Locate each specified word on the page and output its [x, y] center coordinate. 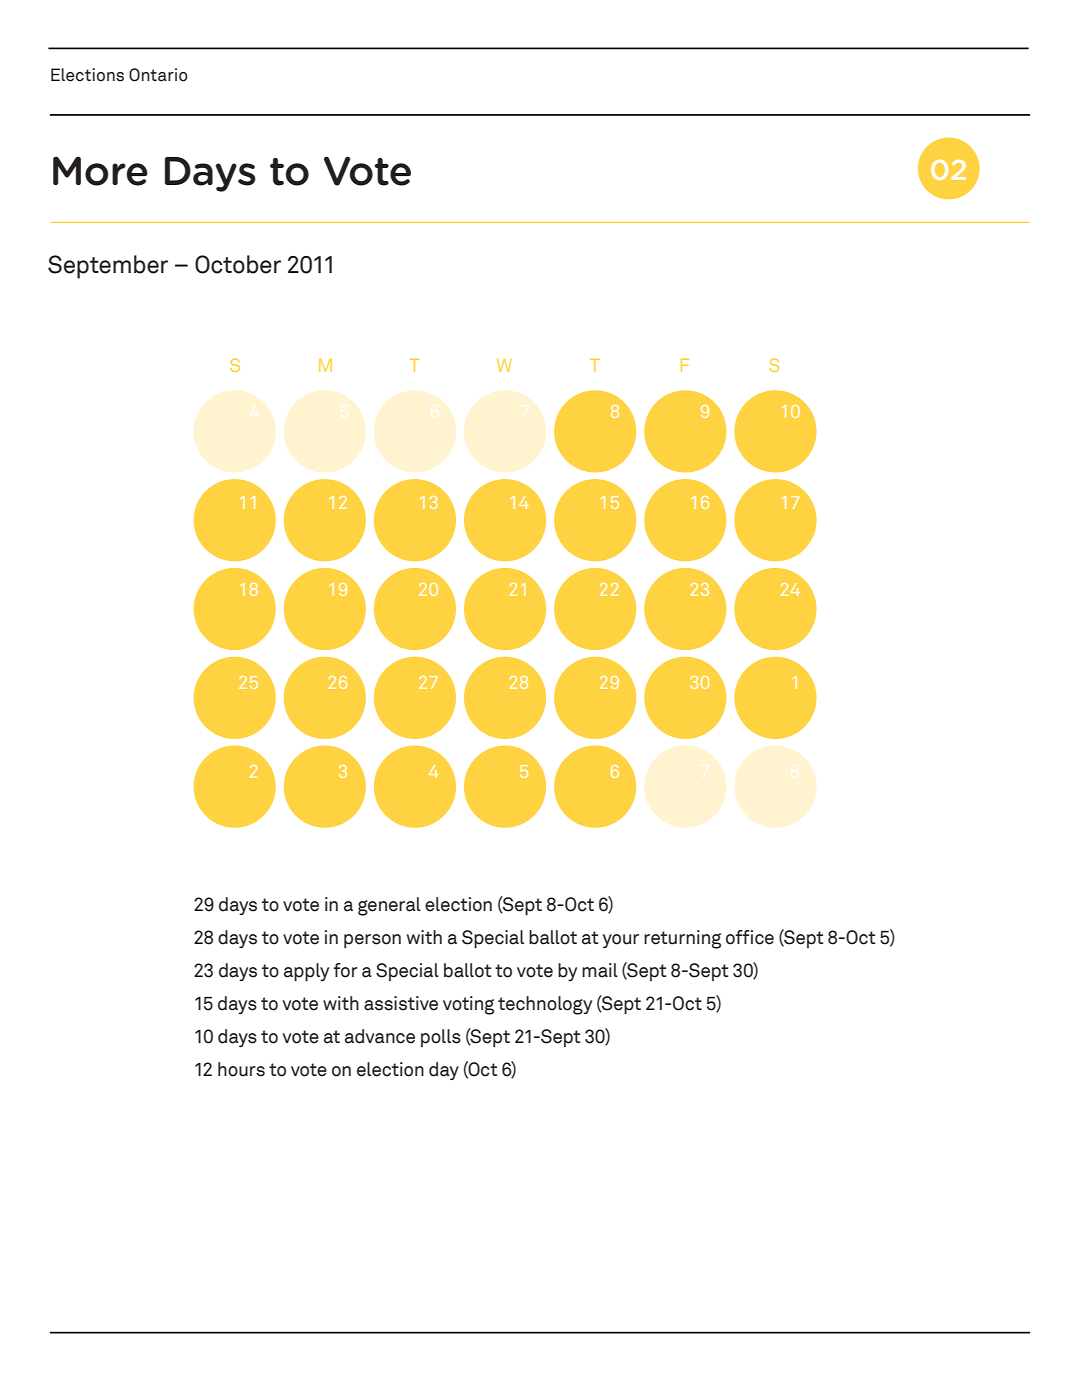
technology [545, 1005]
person [372, 941]
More [100, 171]
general [389, 906]
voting [468, 1005]
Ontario [158, 75]
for [345, 970]
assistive [401, 1003]
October [238, 264]
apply [306, 972]
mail [600, 970]
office [750, 937]
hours [241, 1069]
